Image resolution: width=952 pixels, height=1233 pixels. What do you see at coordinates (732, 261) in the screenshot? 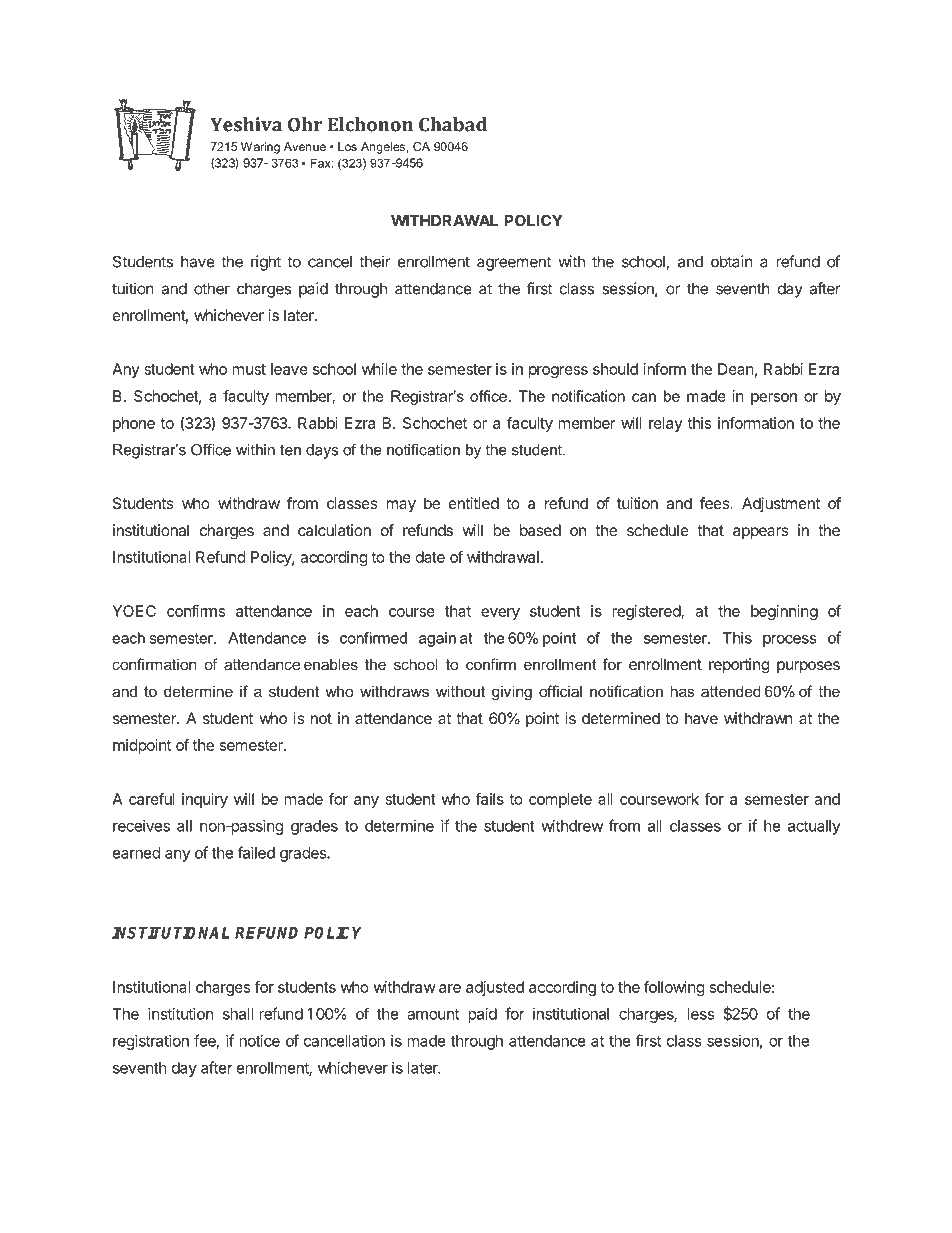
I see `obtain` at bounding box center [732, 261].
